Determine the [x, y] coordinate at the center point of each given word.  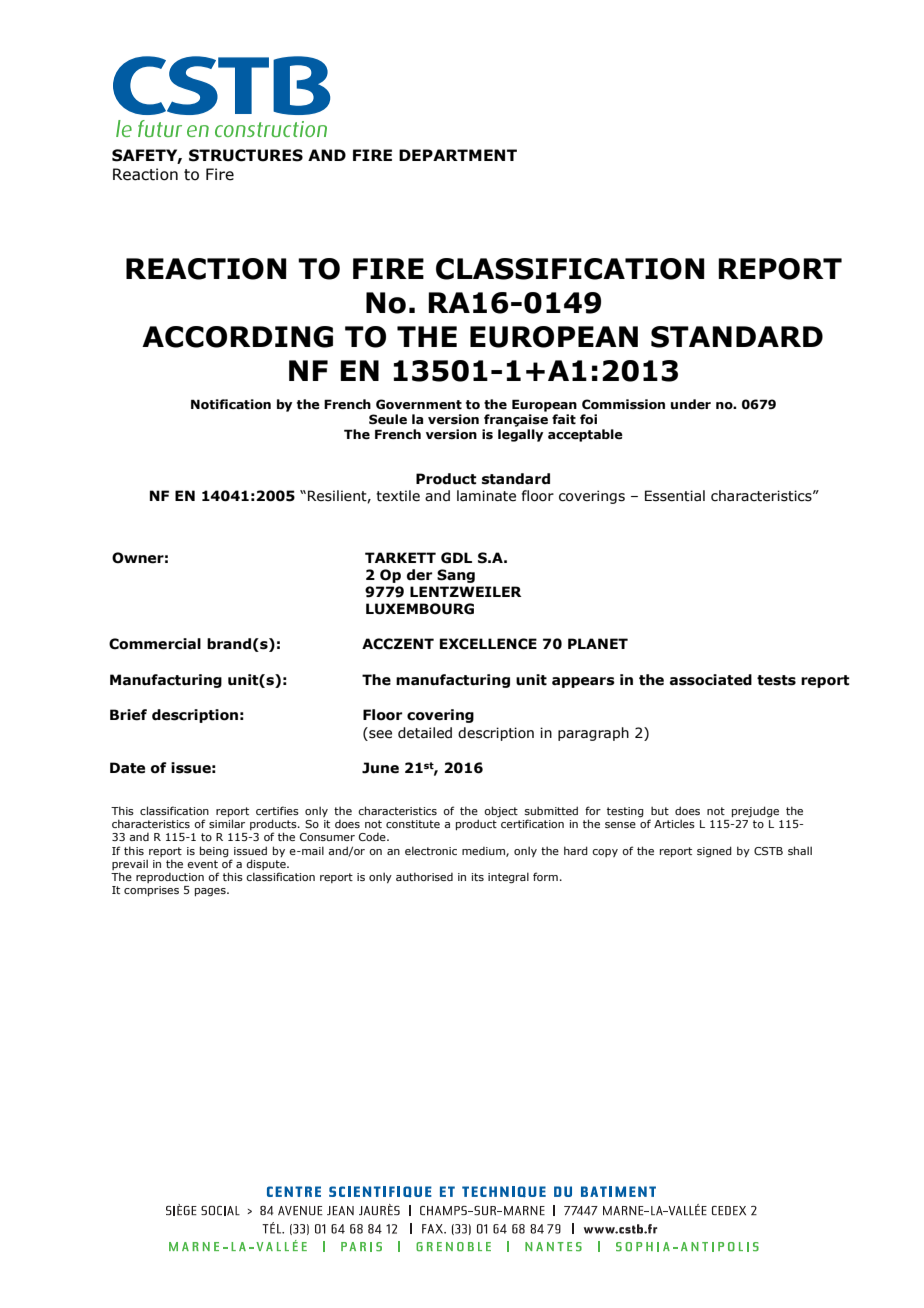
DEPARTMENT [458, 155]
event [202, 864]
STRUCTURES [246, 155]
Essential [675, 496]
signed [714, 852]
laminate [486, 496]
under [691, 404]
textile [398, 496]
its [478, 877]
